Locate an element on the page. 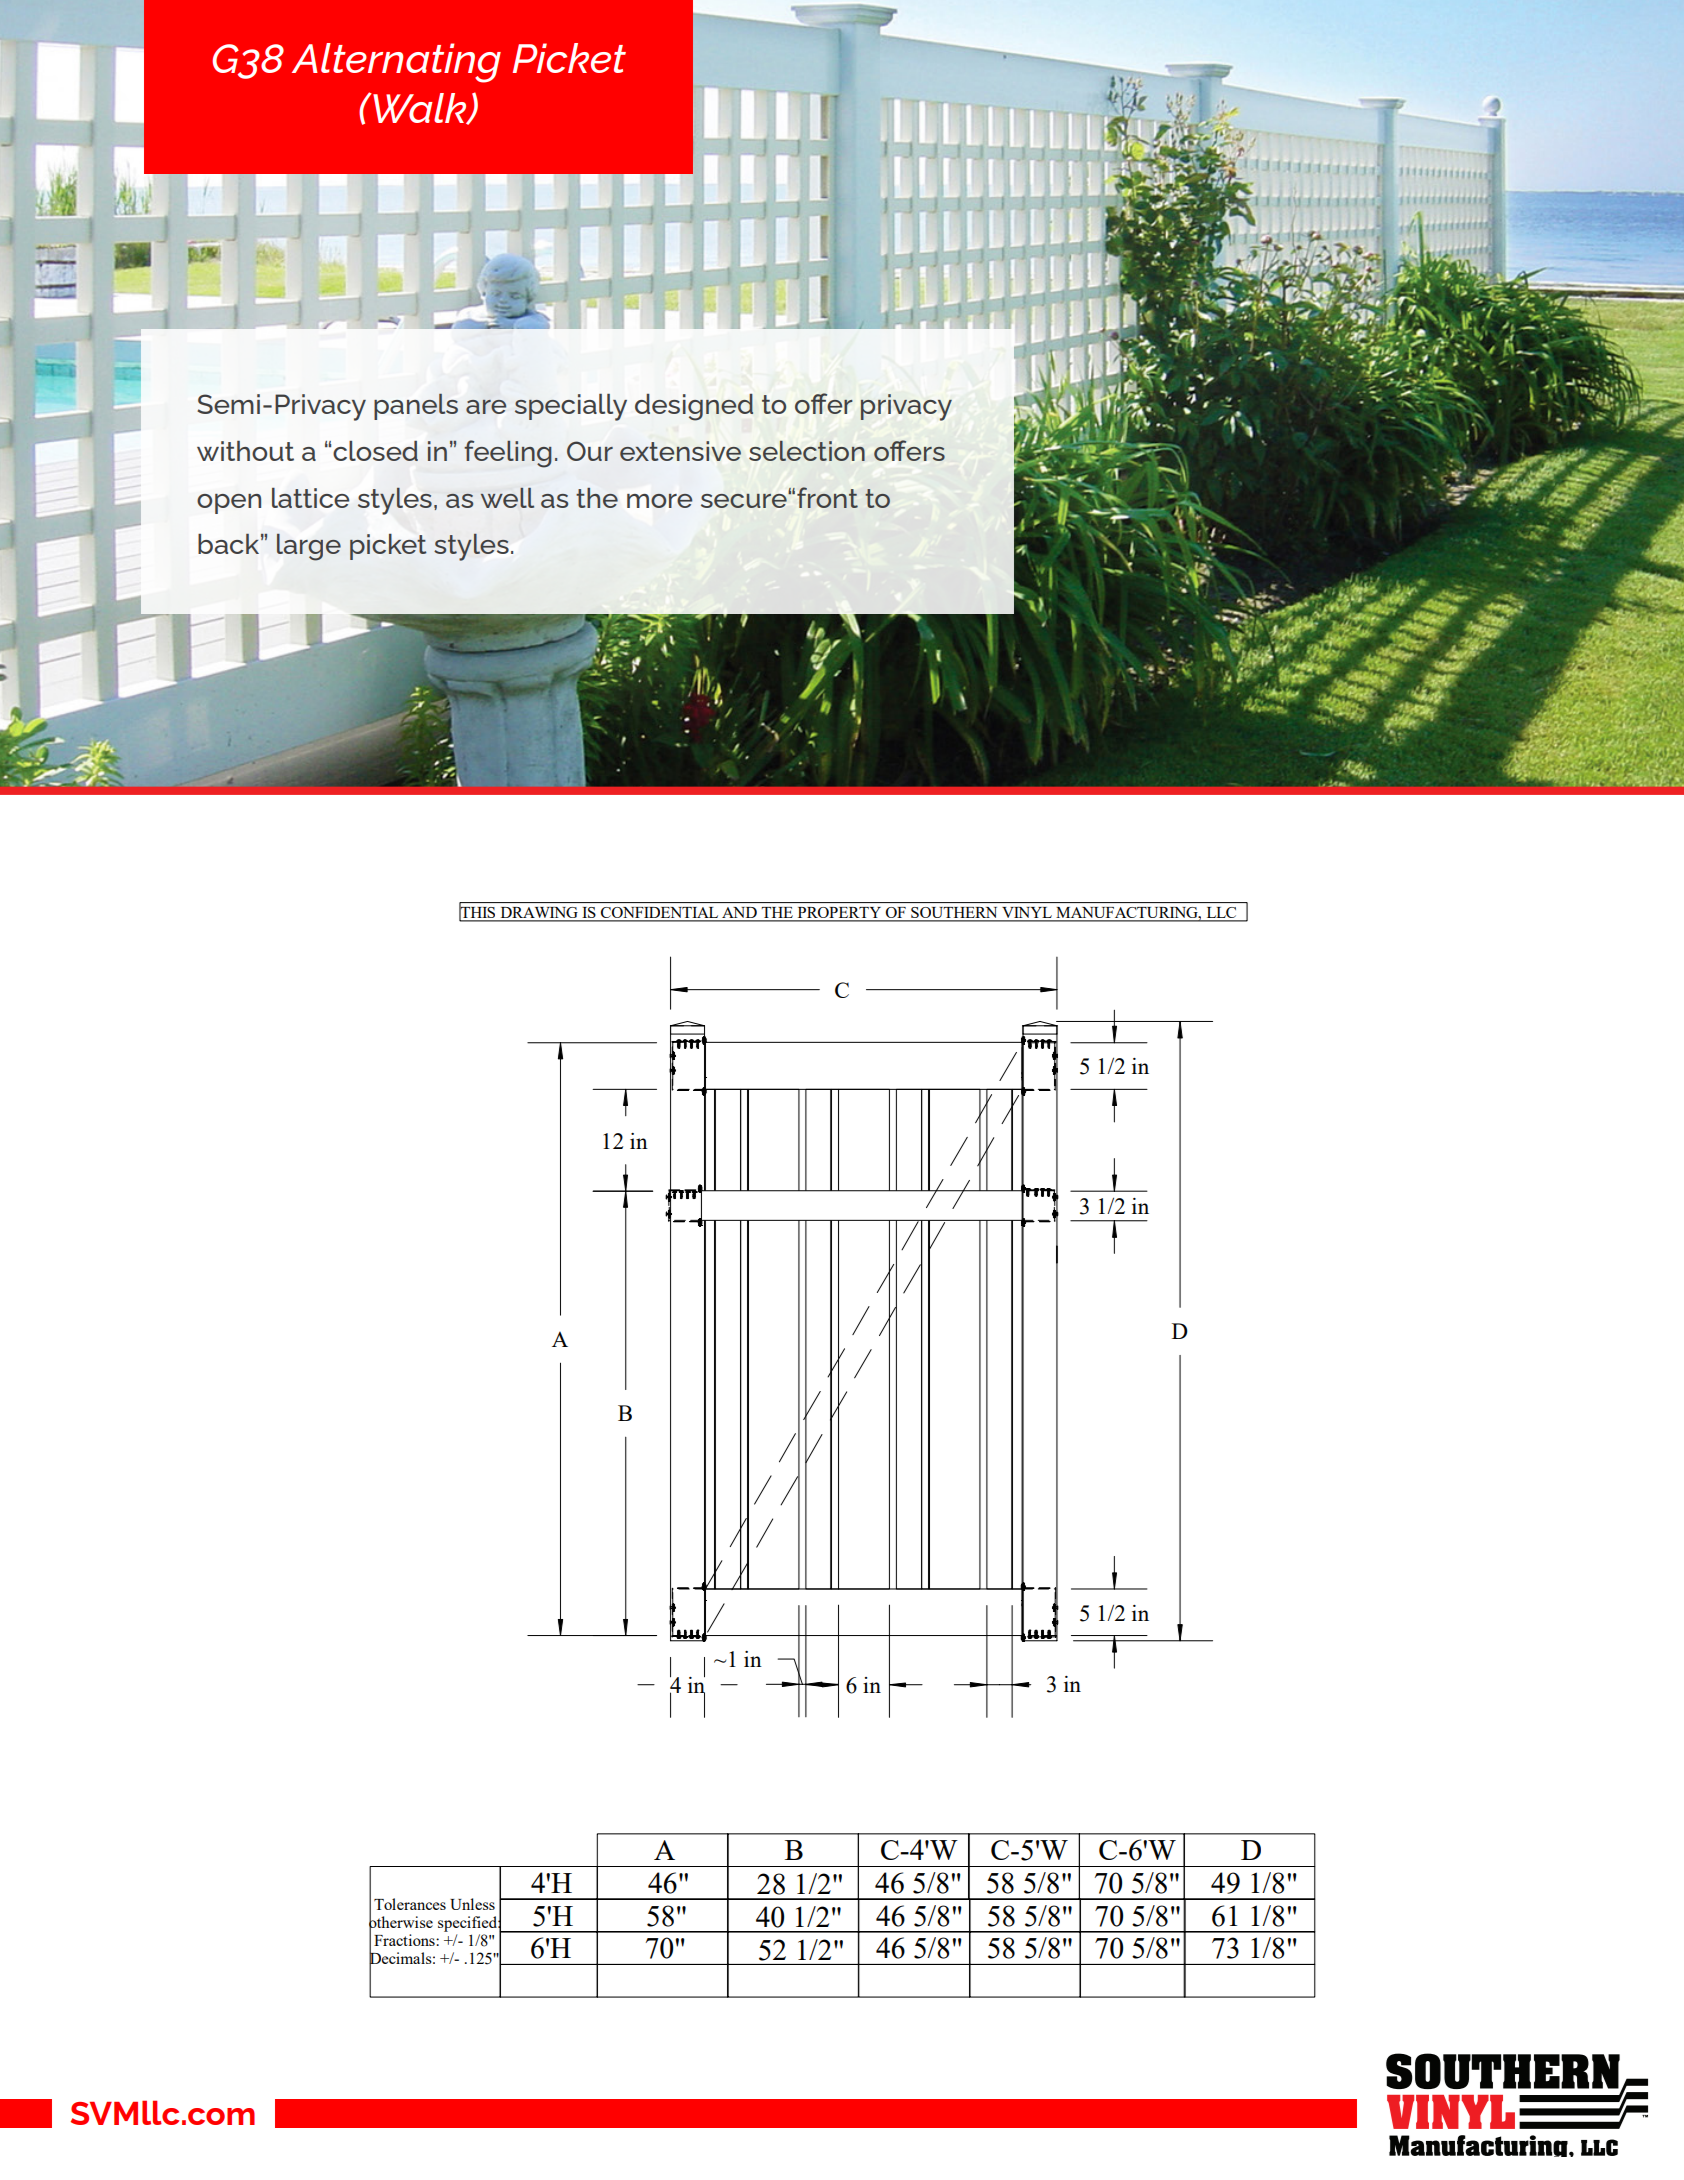 Image resolution: width=1684 pixels, height=2180 pixels. are is located at coordinates (486, 407).
